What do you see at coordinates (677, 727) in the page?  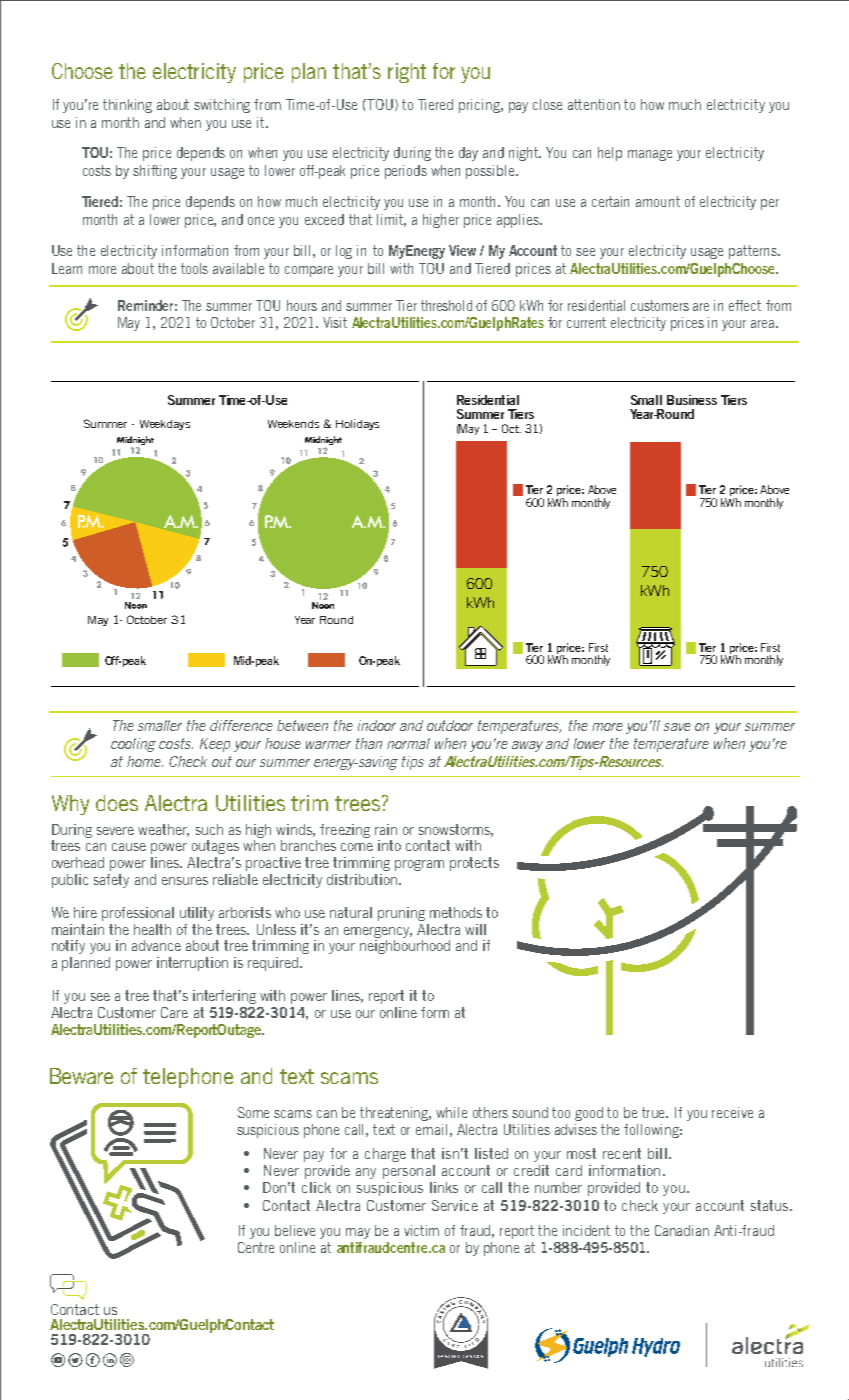 I see `save` at bounding box center [677, 727].
